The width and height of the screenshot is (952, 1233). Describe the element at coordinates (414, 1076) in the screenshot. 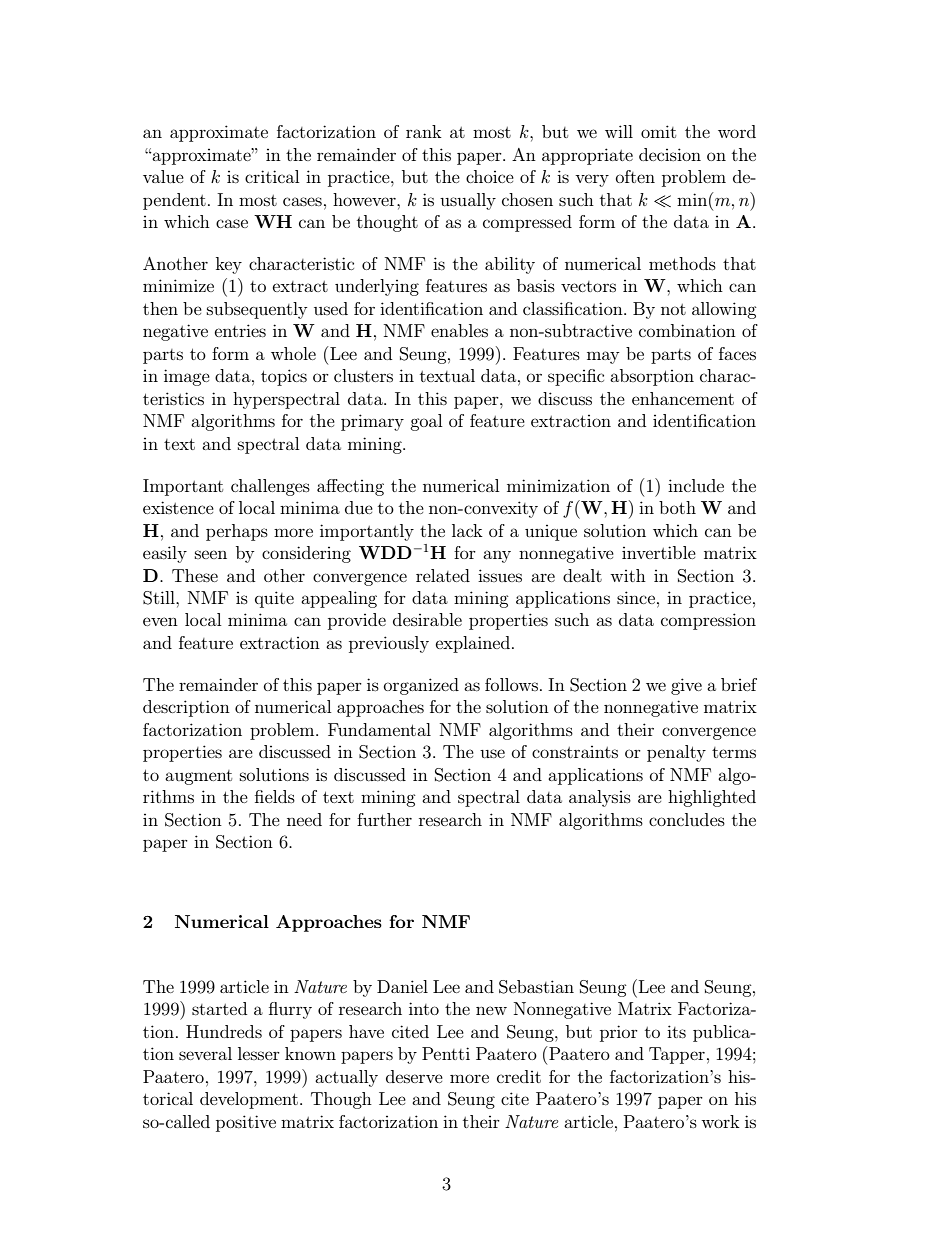

I see `deserve` at that location.
